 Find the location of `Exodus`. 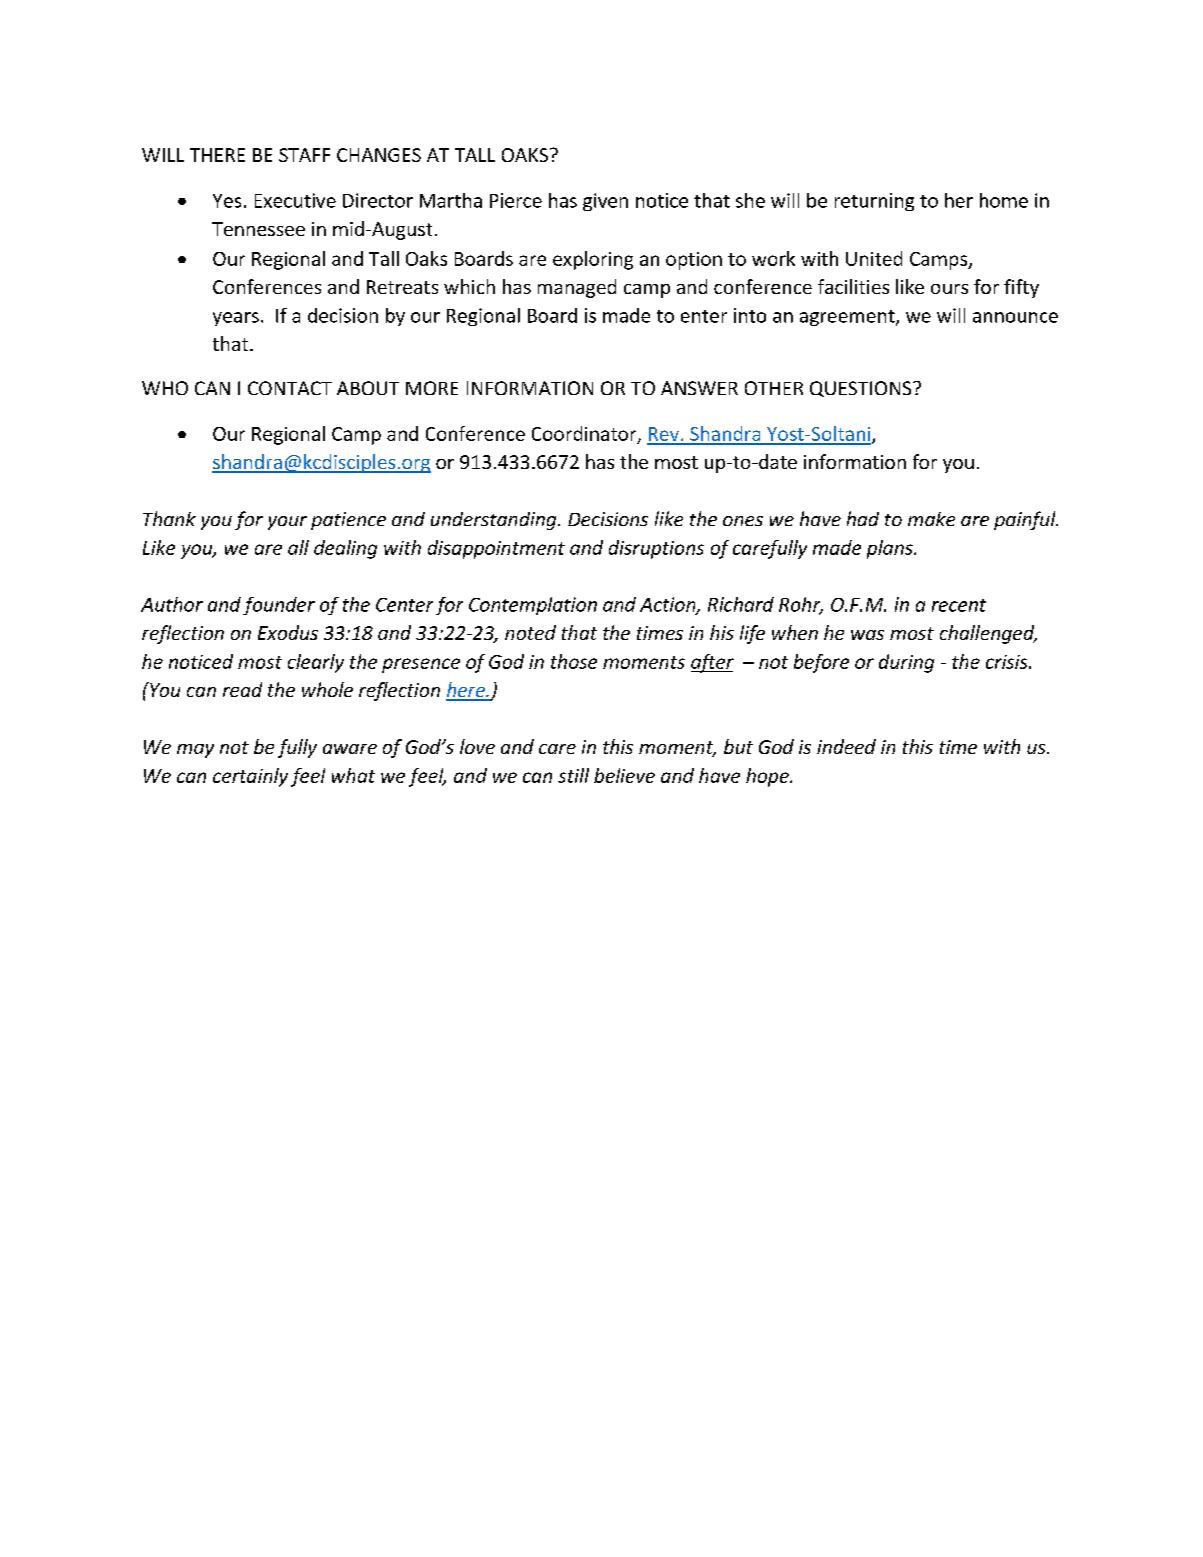

Exodus is located at coordinates (288, 632).
